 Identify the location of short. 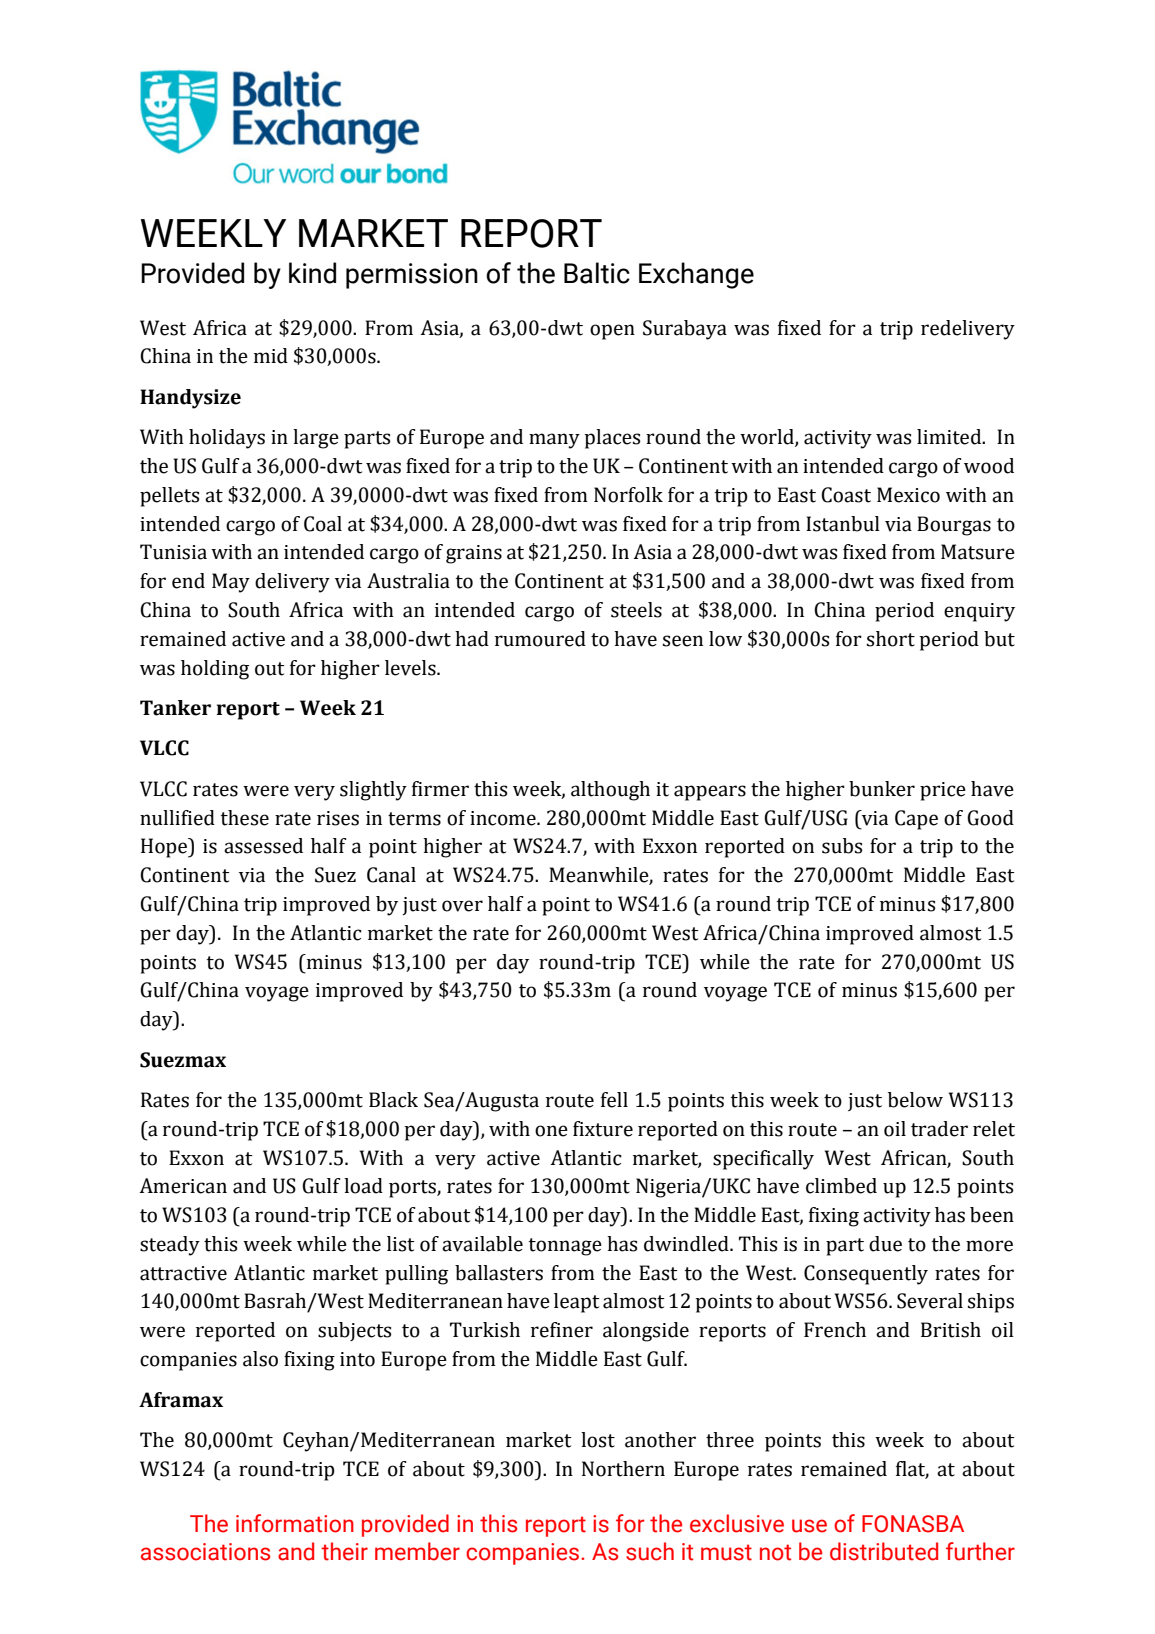
(891, 639).
